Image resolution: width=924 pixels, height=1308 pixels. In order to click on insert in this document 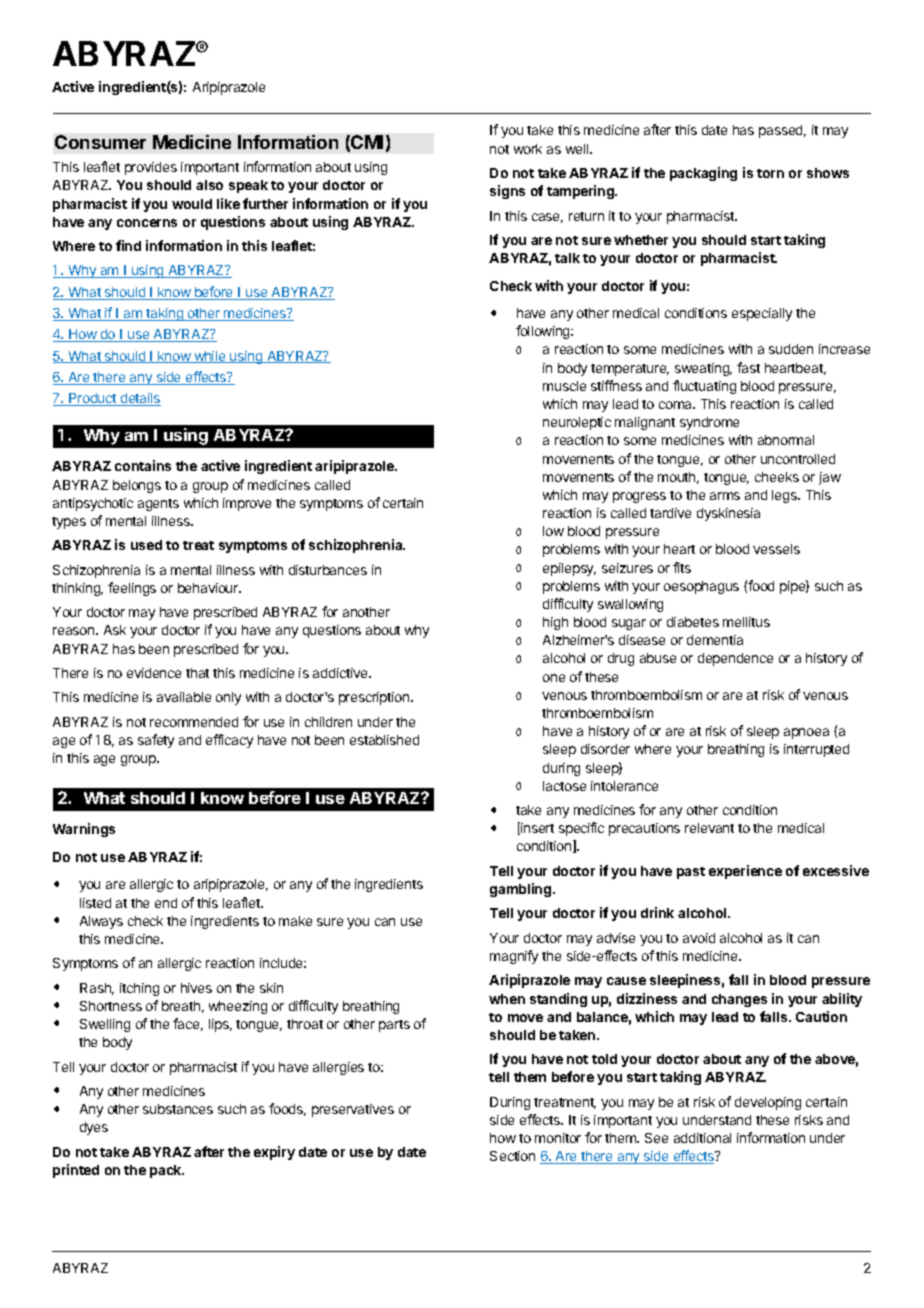, I will do `click(536, 828)`.
